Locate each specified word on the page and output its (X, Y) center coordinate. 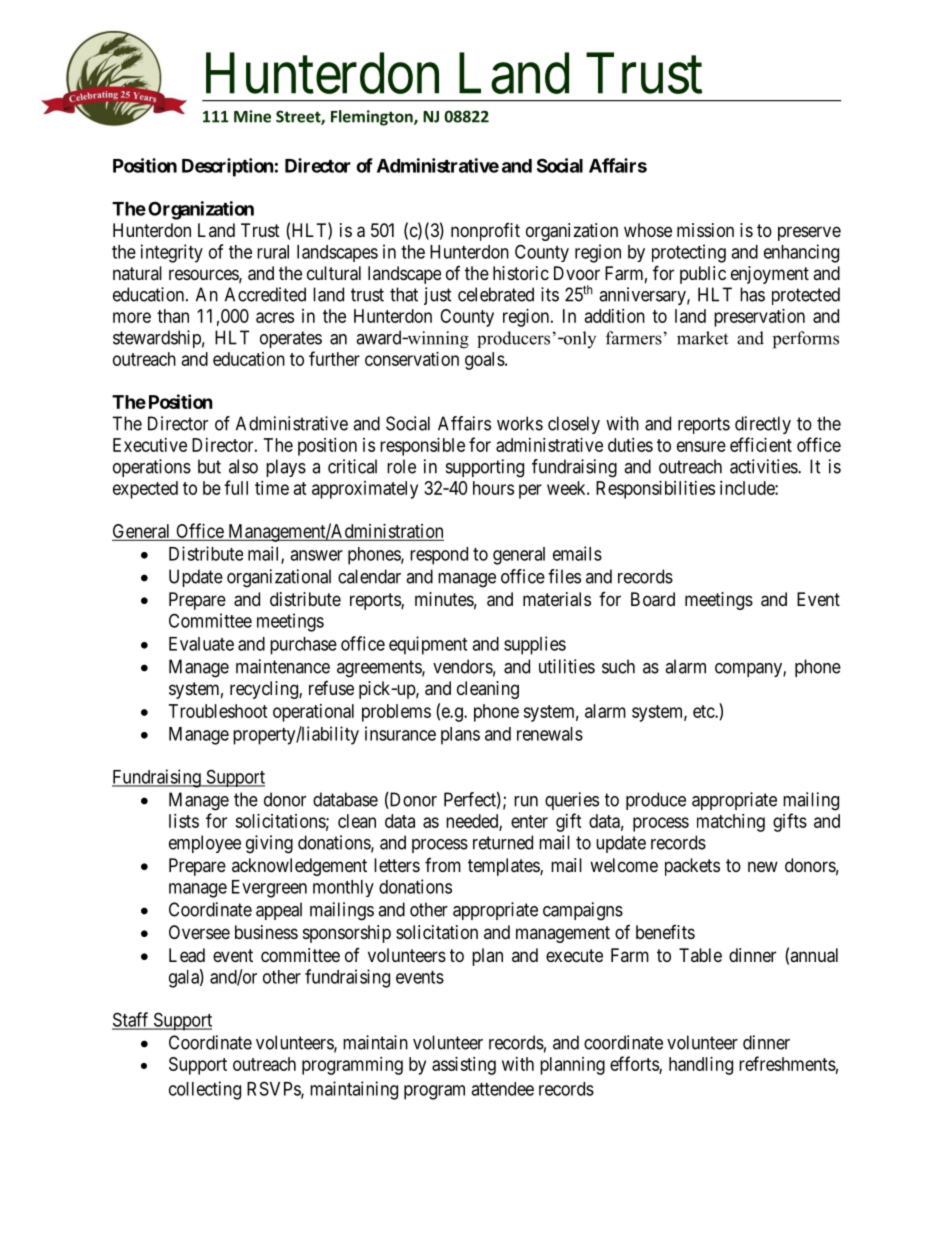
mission (705, 230)
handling (701, 1066)
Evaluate (201, 644)
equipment (428, 645)
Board (653, 599)
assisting (464, 1066)
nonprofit (485, 232)
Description (228, 167)
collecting (205, 1090)
